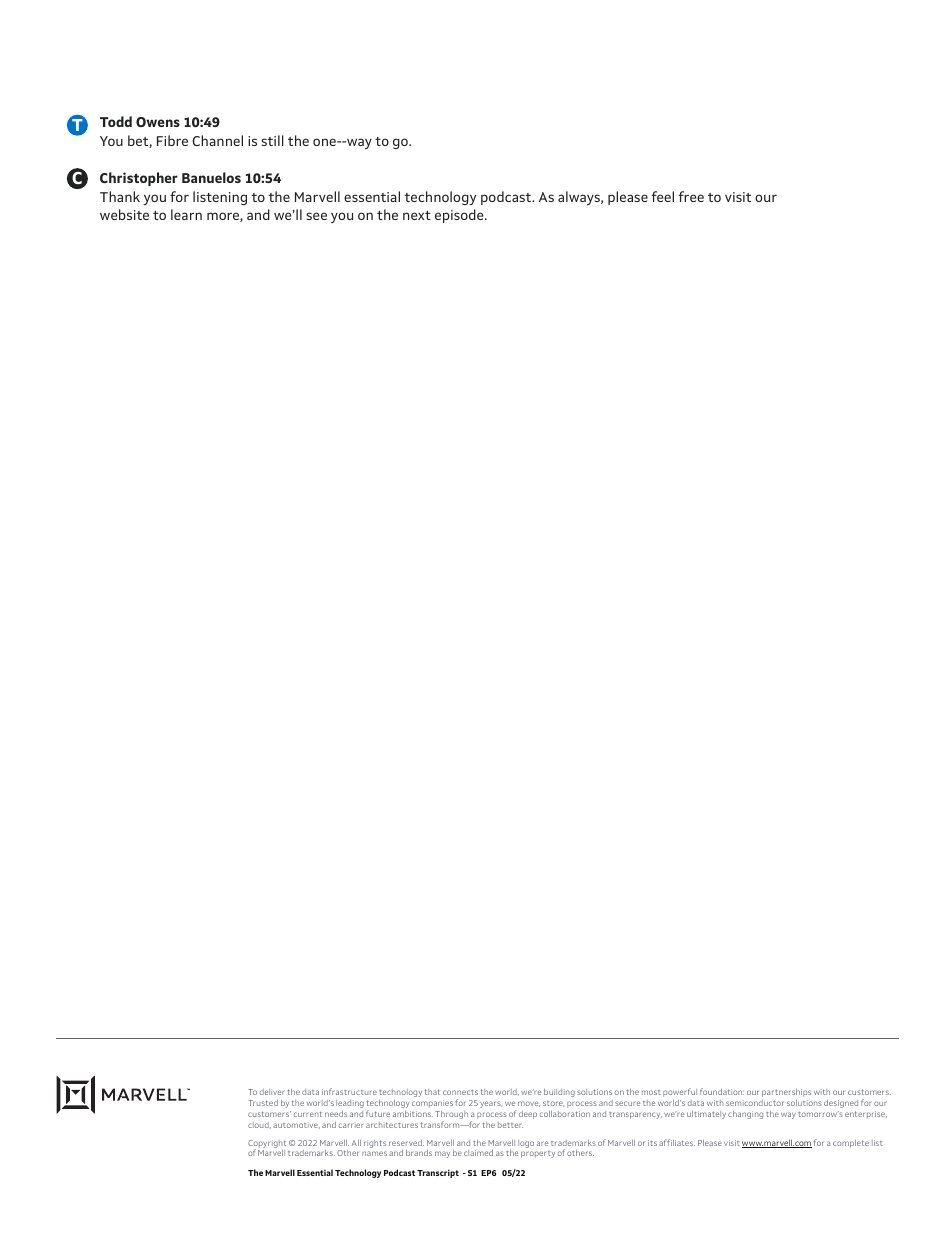 The width and height of the document is (952, 1233). What do you see at coordinates (786, 1093) in the document?
I see `partnerships` at bounding box center [786, 1093].
